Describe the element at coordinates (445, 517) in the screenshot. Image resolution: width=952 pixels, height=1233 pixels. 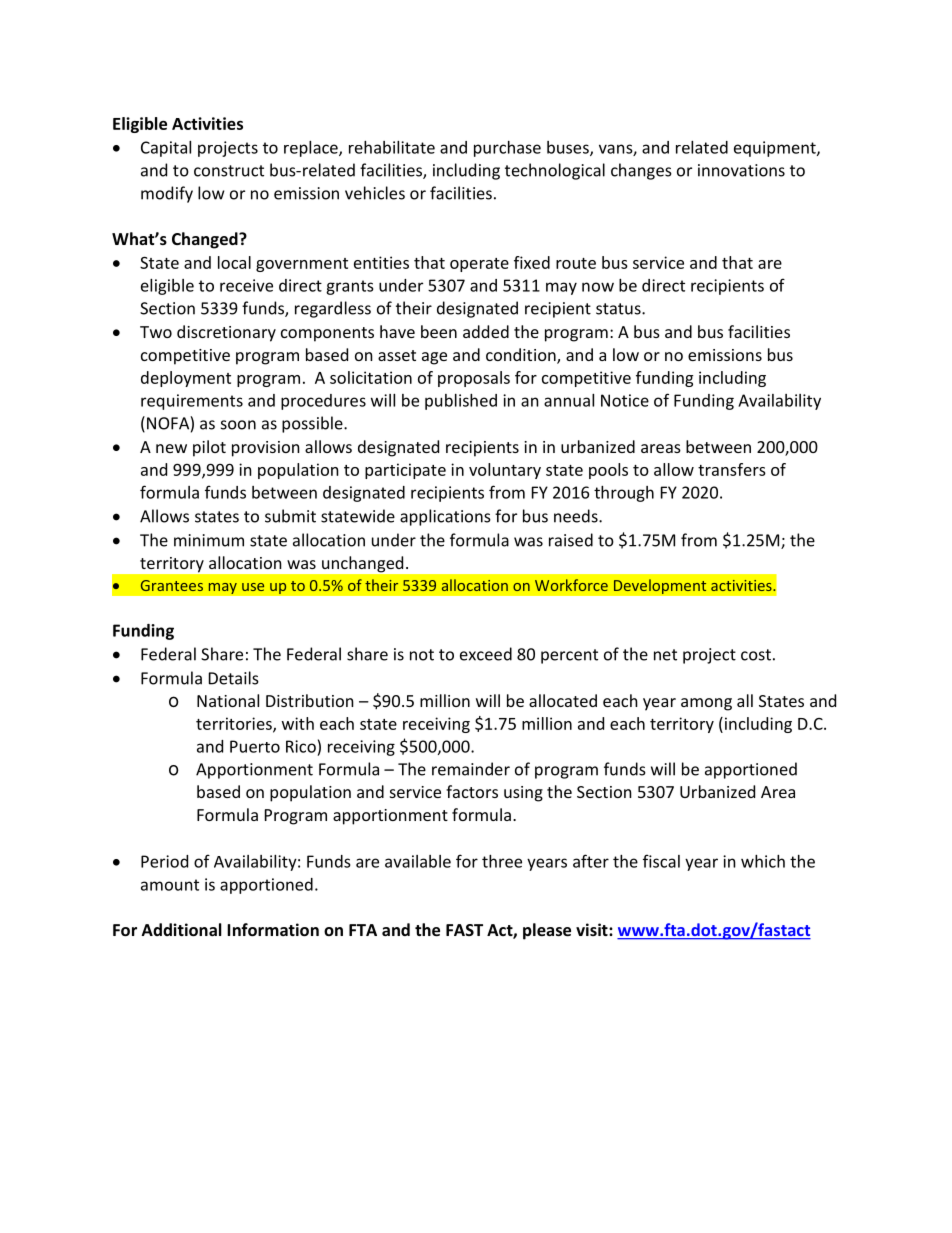
I see `applications` at that location.
